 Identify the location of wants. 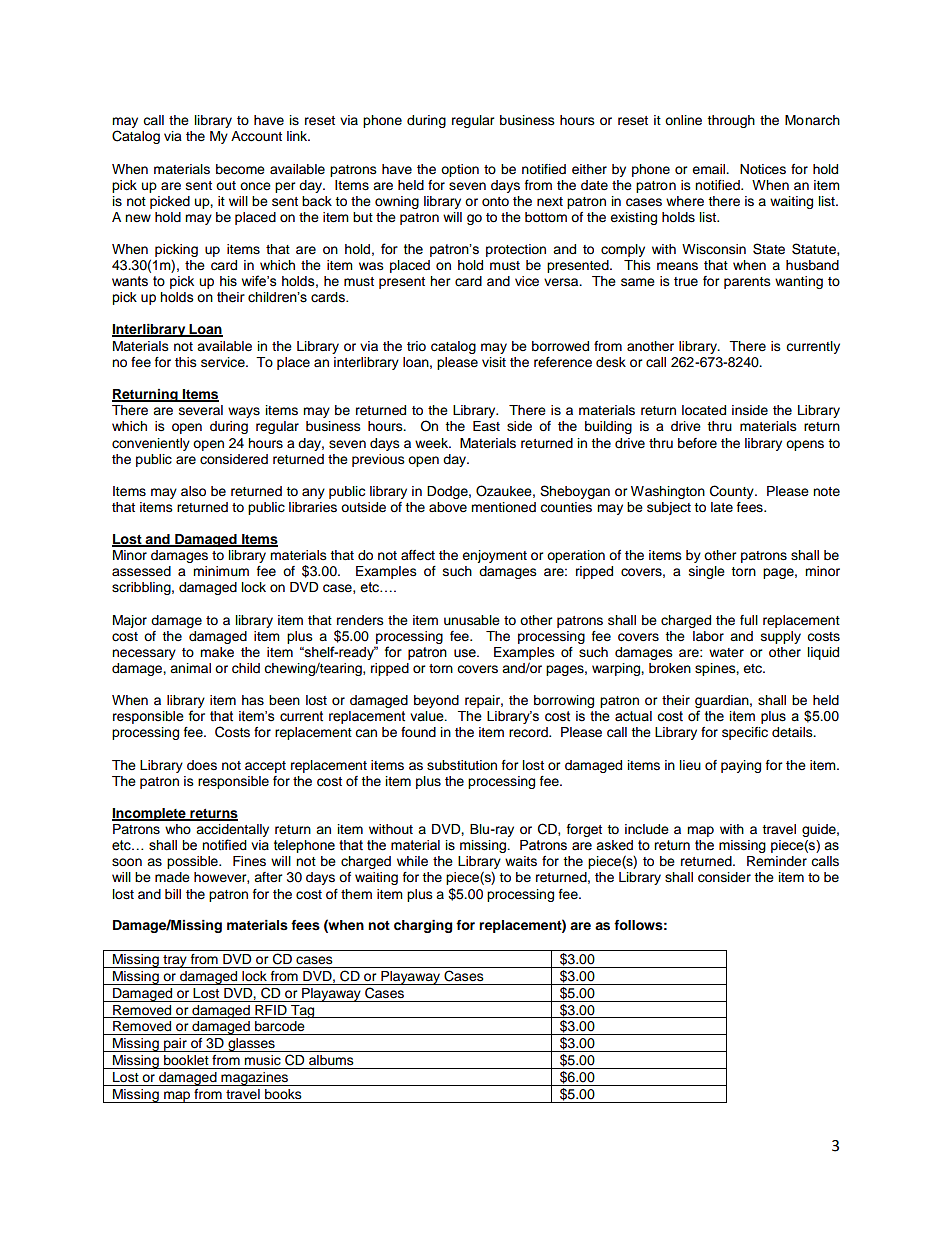
(130, 281).
